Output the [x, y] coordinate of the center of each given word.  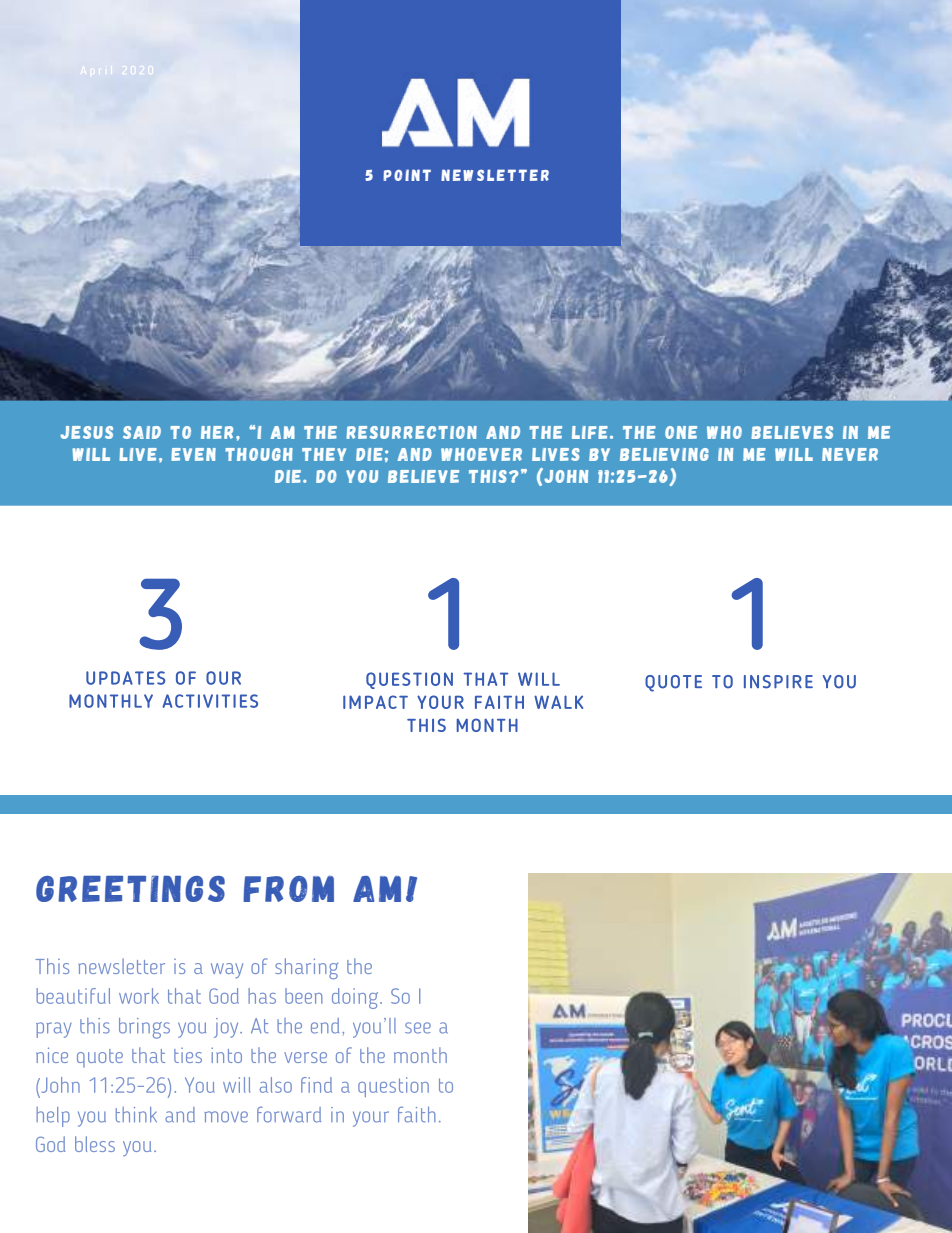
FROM [288, 889]
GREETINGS [130, 889]
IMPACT [375, 702]
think [136, 1115]
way [227, 971]
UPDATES [125, 678]
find [316, 1085]
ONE [681, 432]
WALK [558, 702]
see [418, 1028]
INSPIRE [778, 682]
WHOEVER [481, 454]
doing [356, 998]
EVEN [193, 454]
